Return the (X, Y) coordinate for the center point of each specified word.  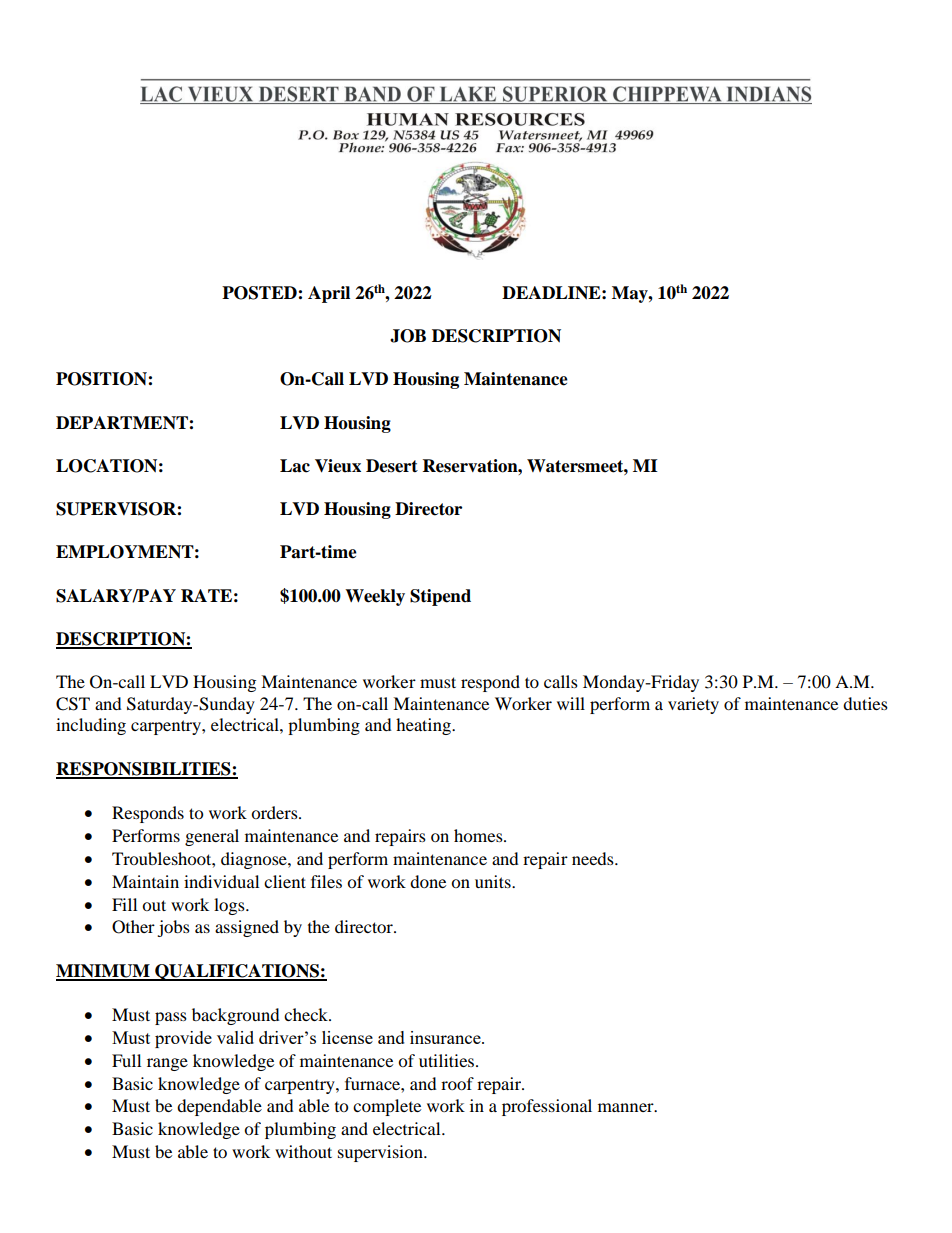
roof (457, 1083)
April (329, 294)
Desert (392, 466)
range (167, 1064)
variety (693, 705)
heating (425, 726)
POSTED (260, 293)
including (91, 726)
